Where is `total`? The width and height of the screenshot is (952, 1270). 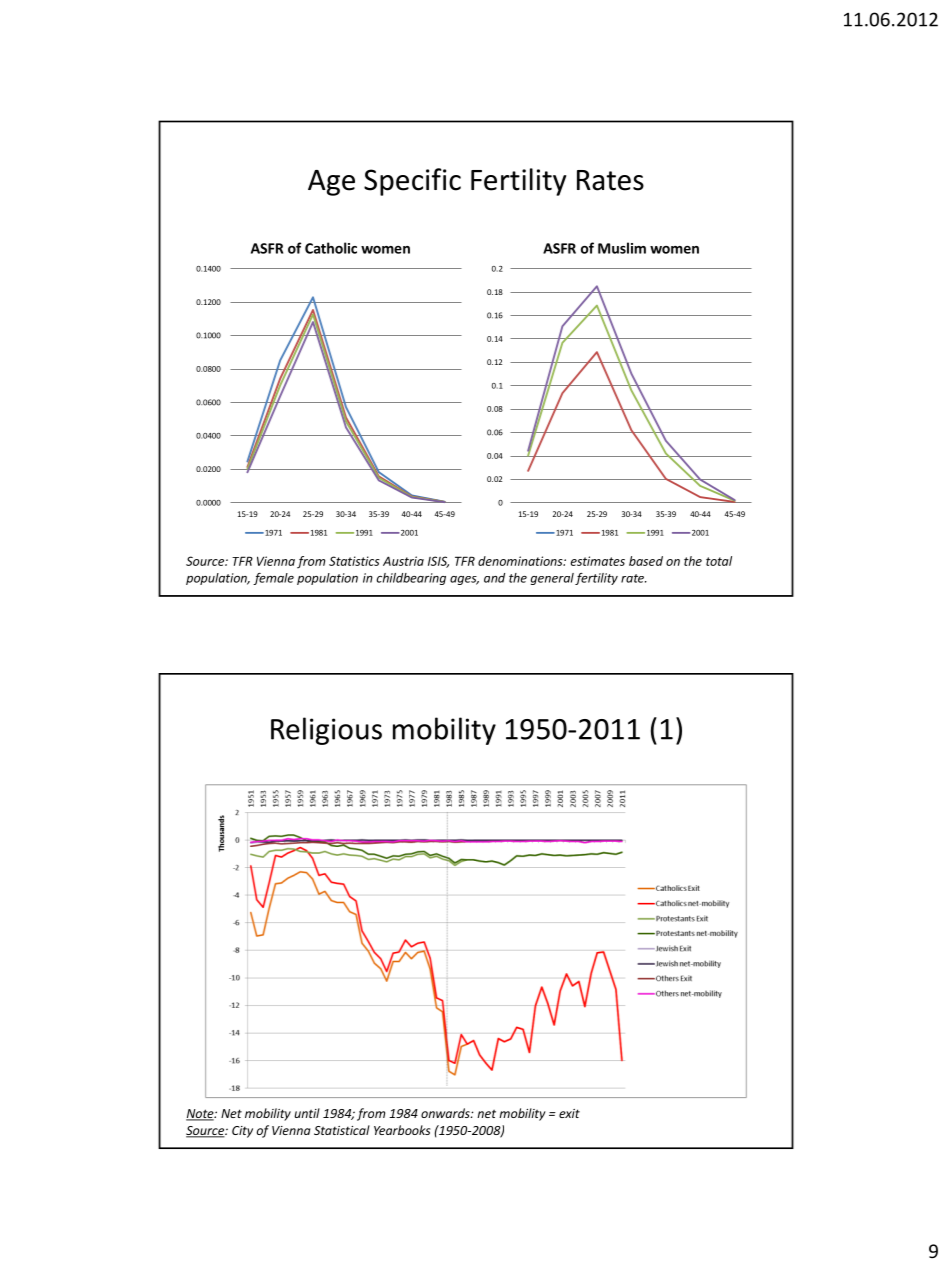
total is located at coordinates (719, 561).
